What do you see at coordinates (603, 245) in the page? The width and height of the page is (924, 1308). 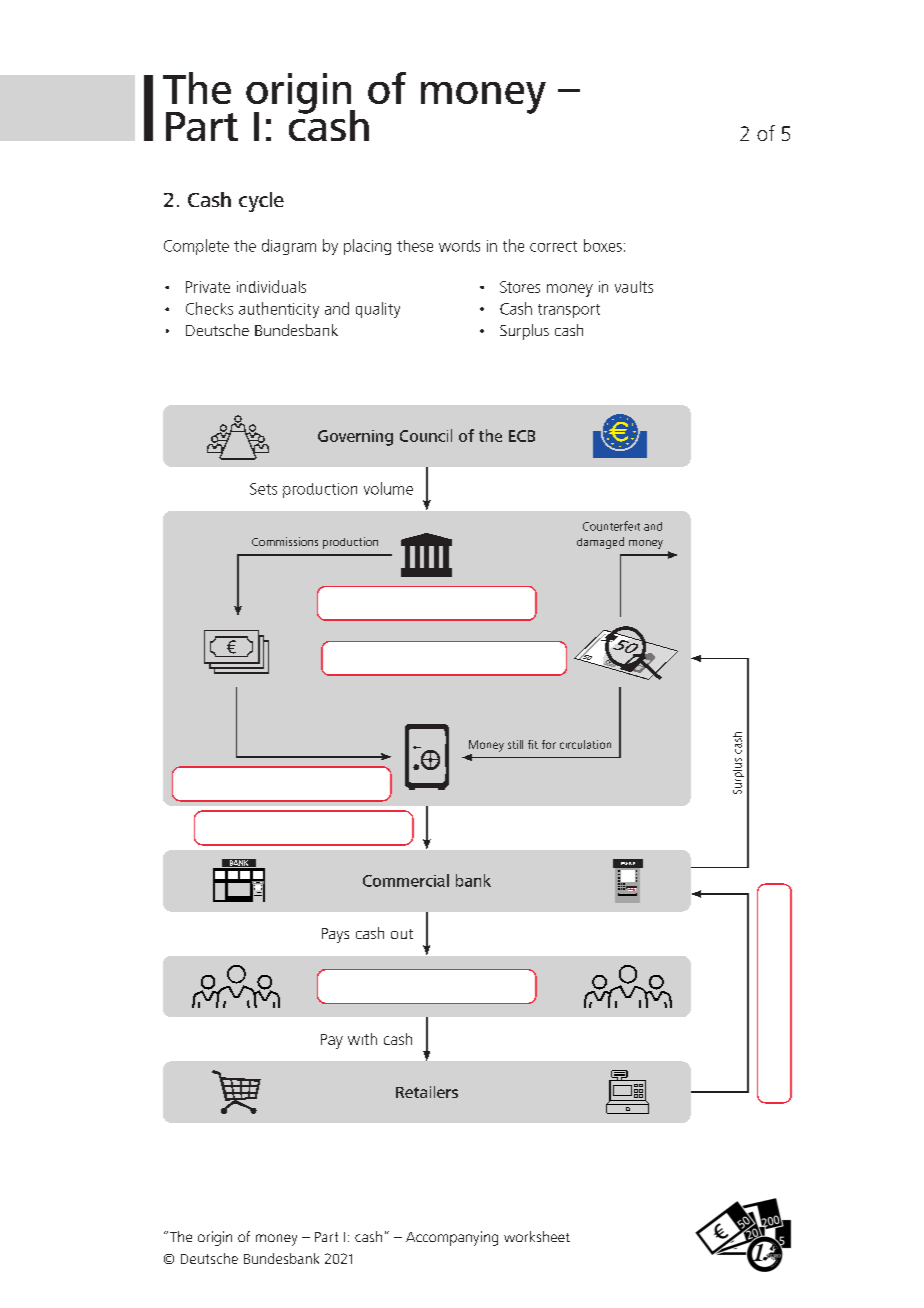 I see `boxes` at bounding box center [603, 245].
